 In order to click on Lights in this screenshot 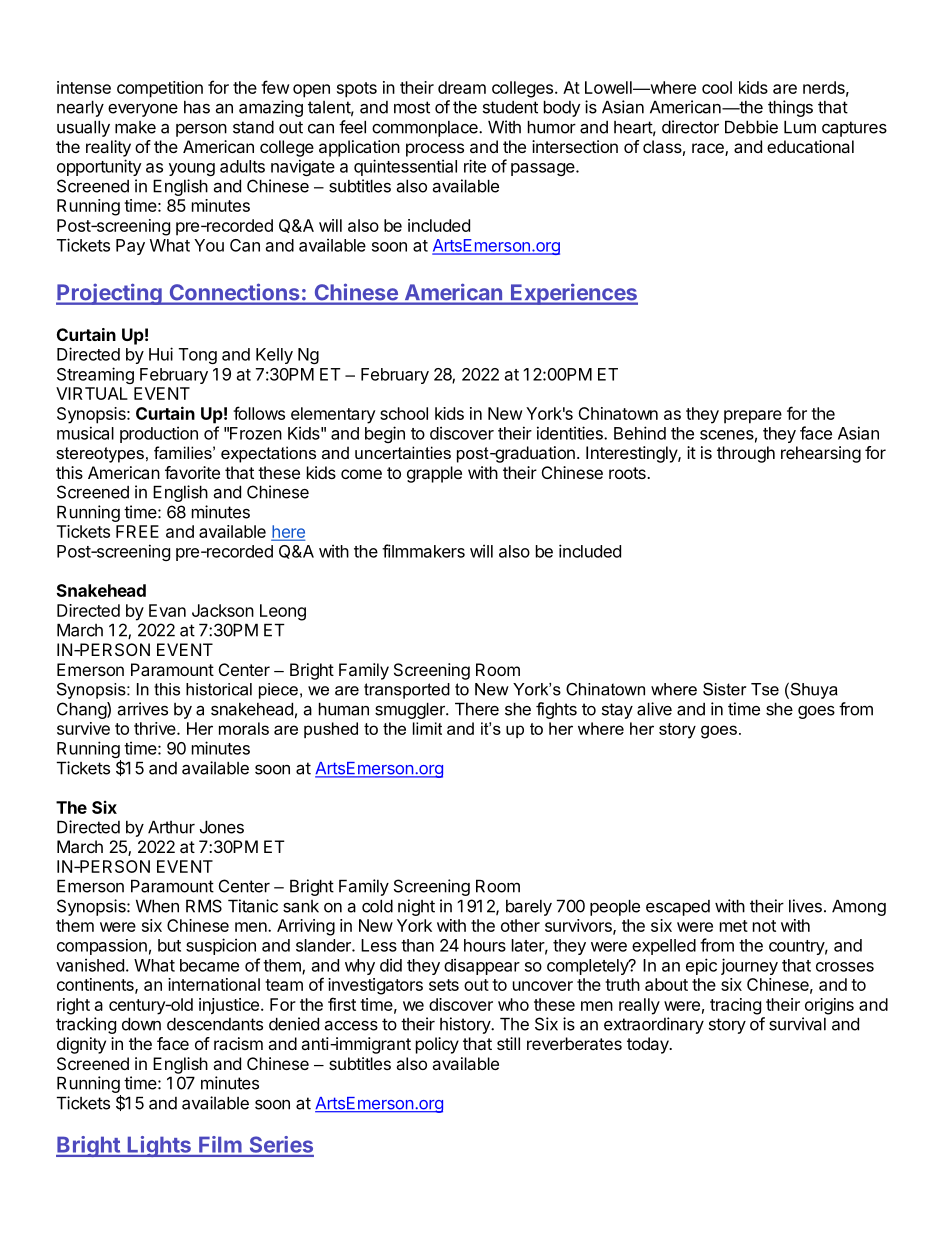, I will do `click(159, 1146)`.
